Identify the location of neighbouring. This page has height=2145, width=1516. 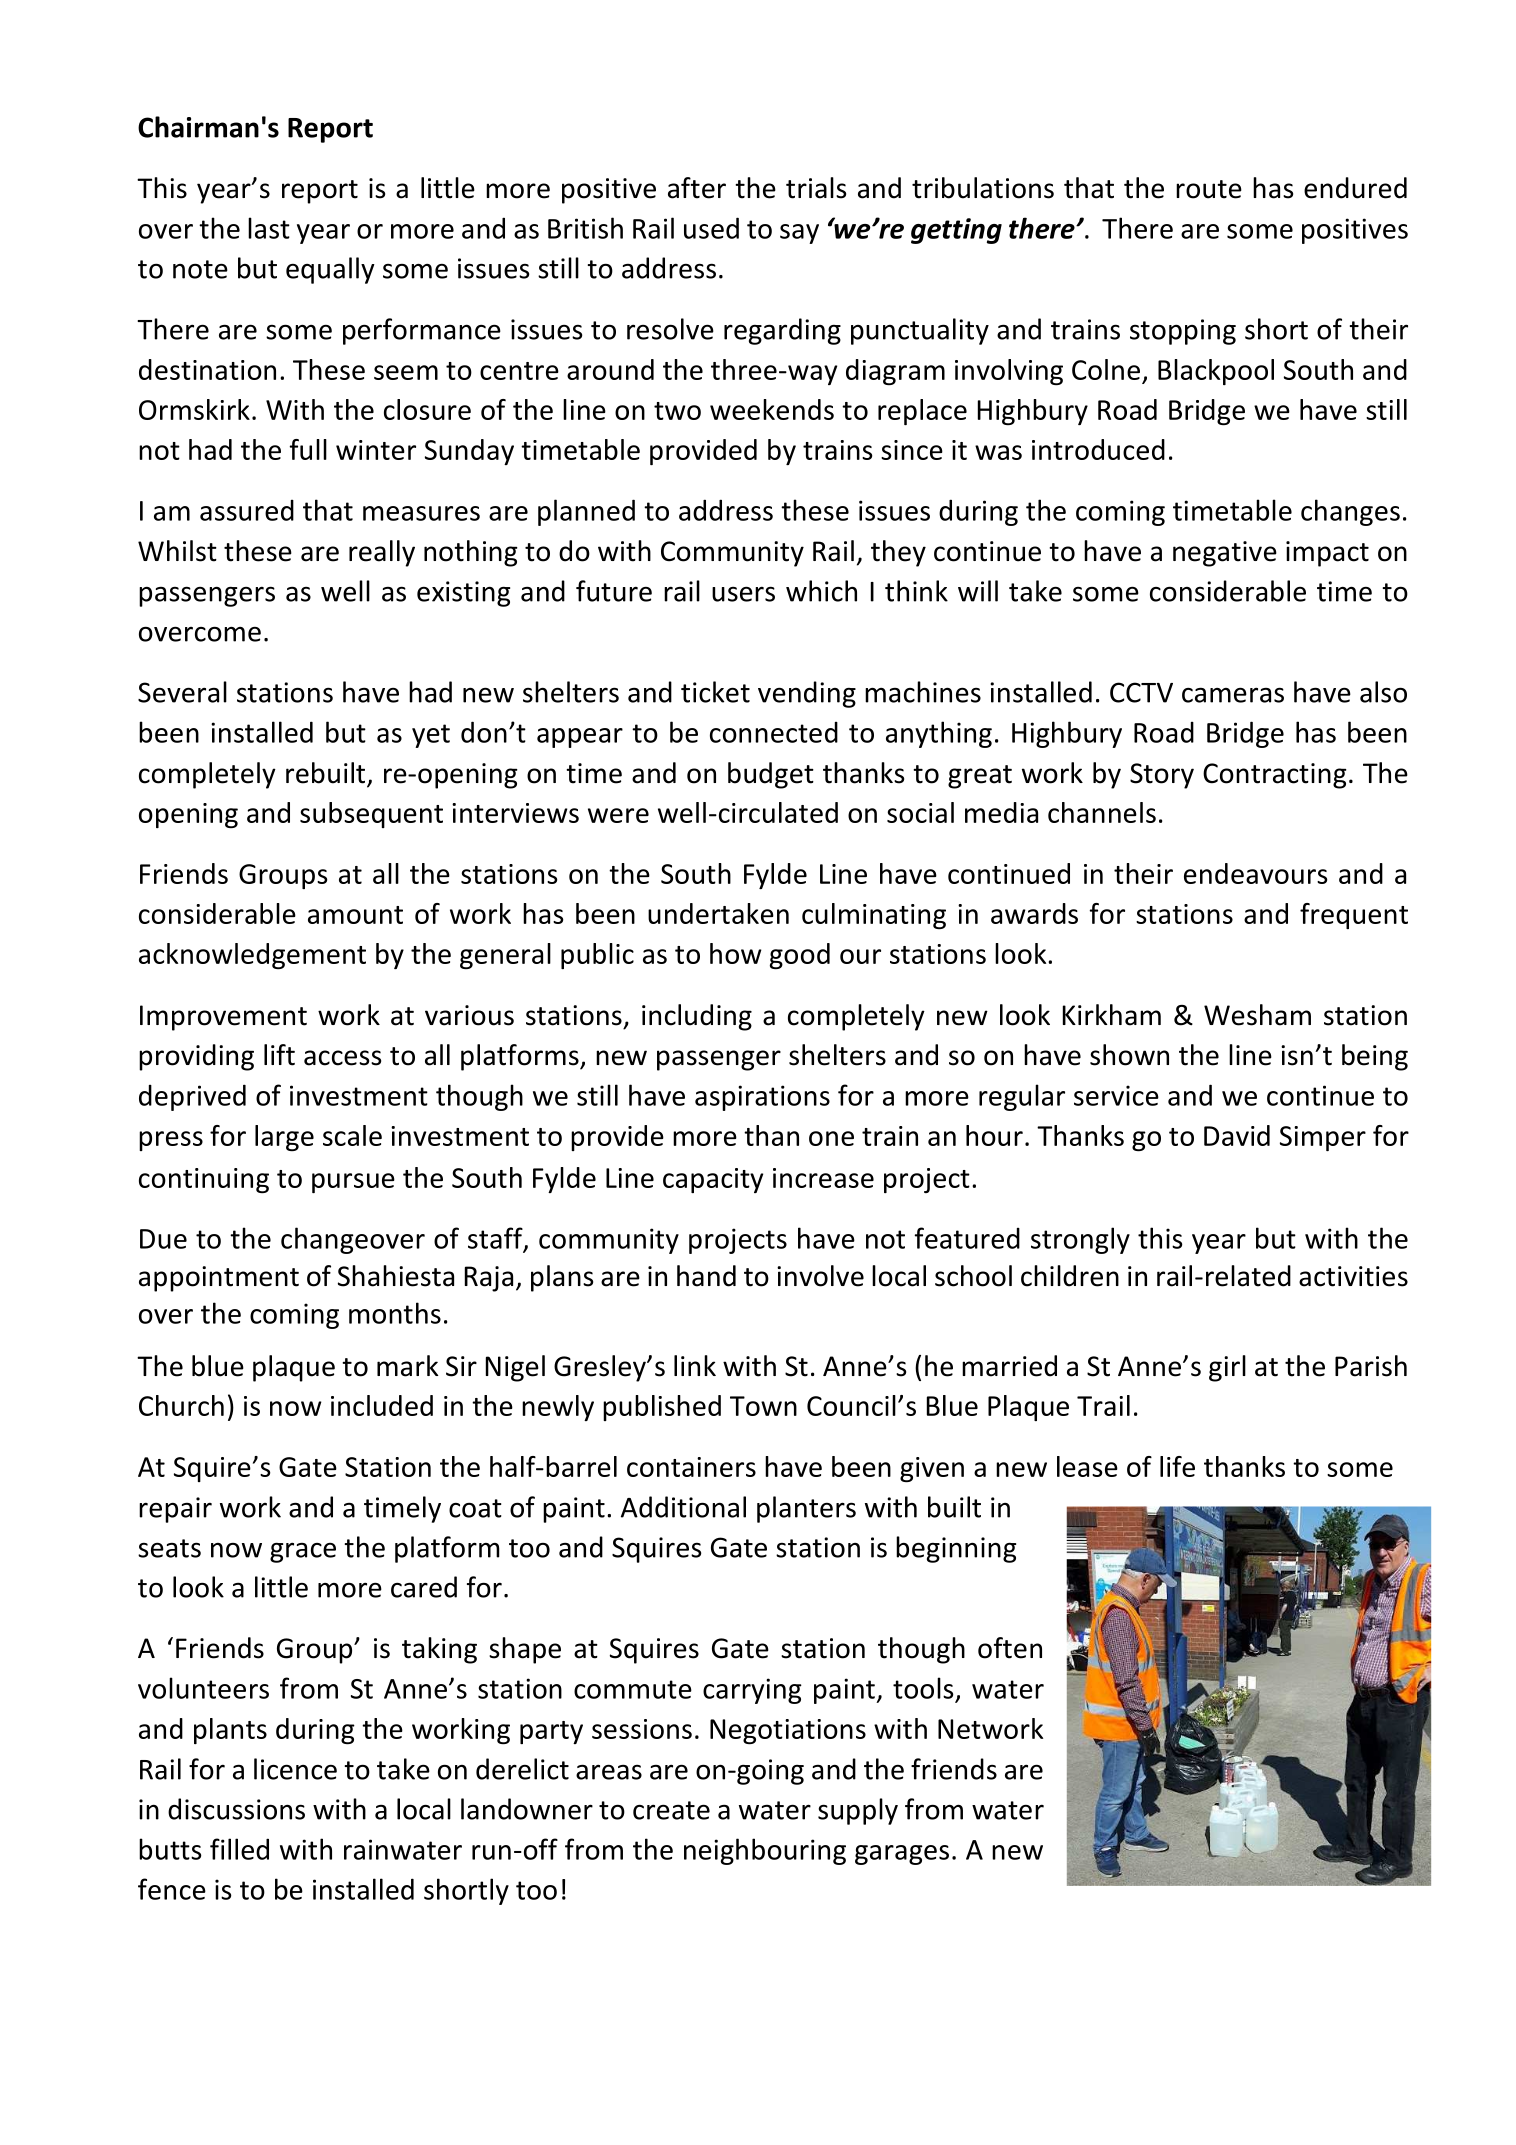
(765, 1851).
